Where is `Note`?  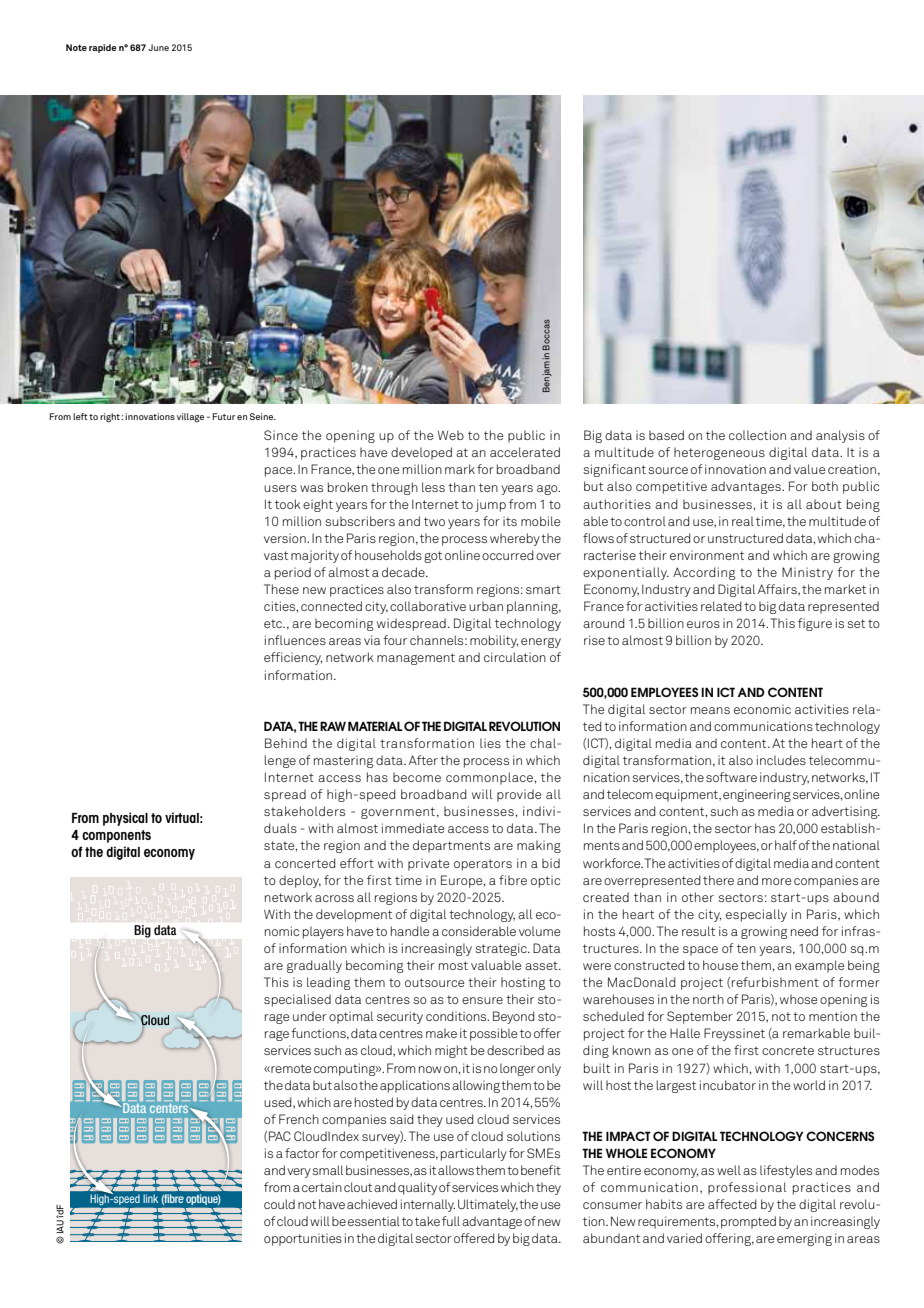 Note is located at coordinates (76, 47).
